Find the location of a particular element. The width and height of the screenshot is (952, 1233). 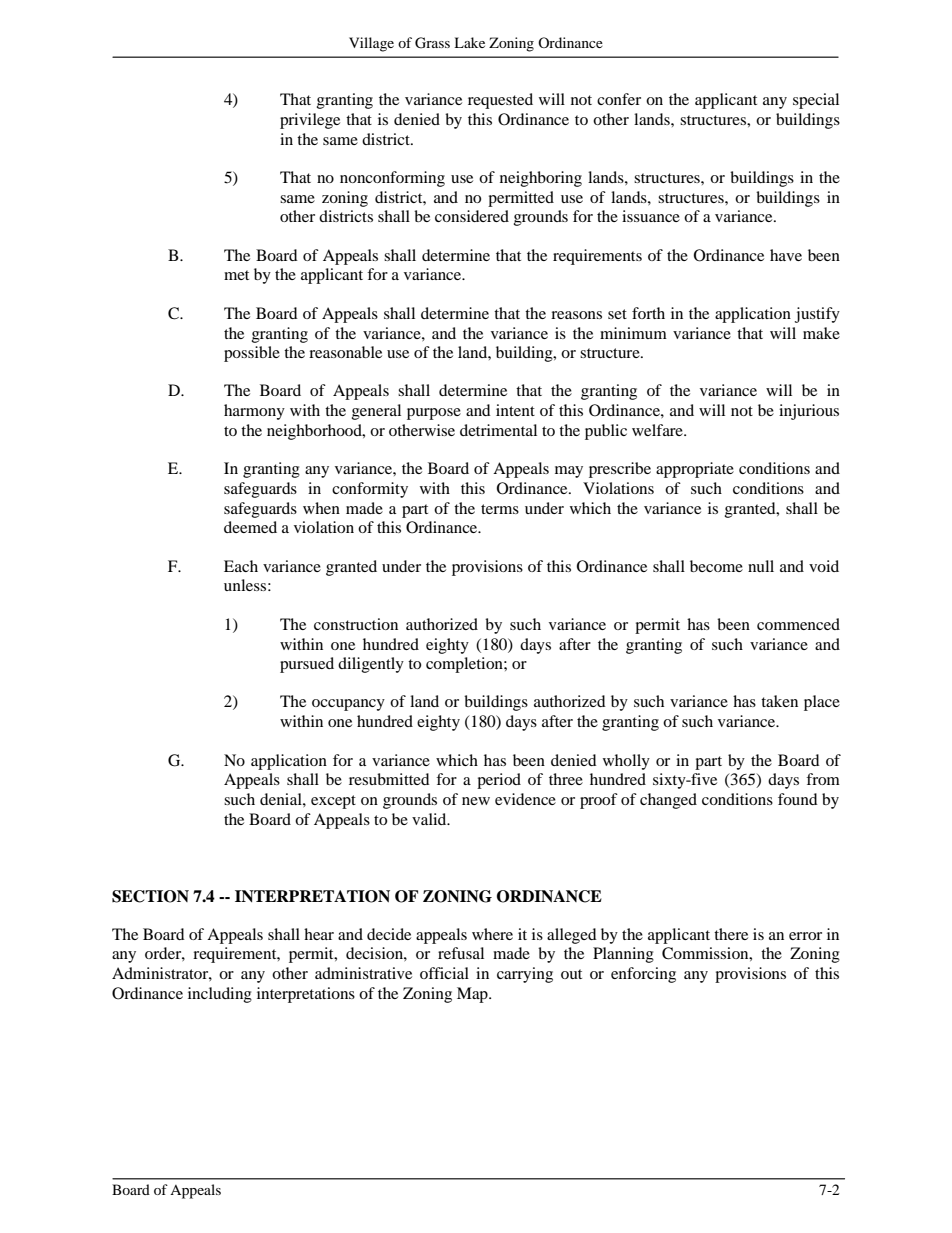

including is located at coordinates (220, 995).
